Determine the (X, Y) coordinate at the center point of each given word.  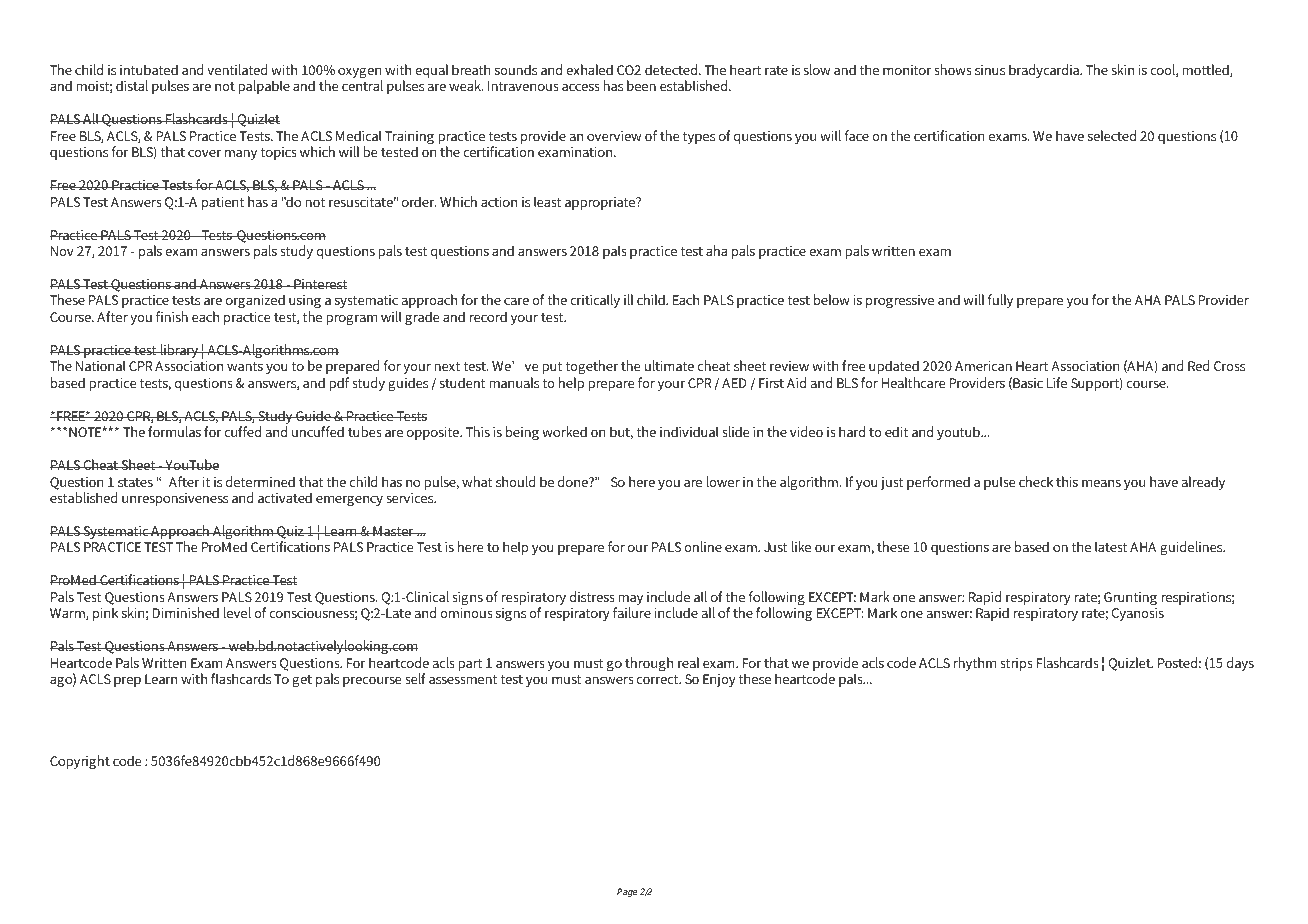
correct (659, 679)
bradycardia (1045, 71)
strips (1016, 664)
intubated (149, 69)
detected (672, 69)
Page (627, 892)
